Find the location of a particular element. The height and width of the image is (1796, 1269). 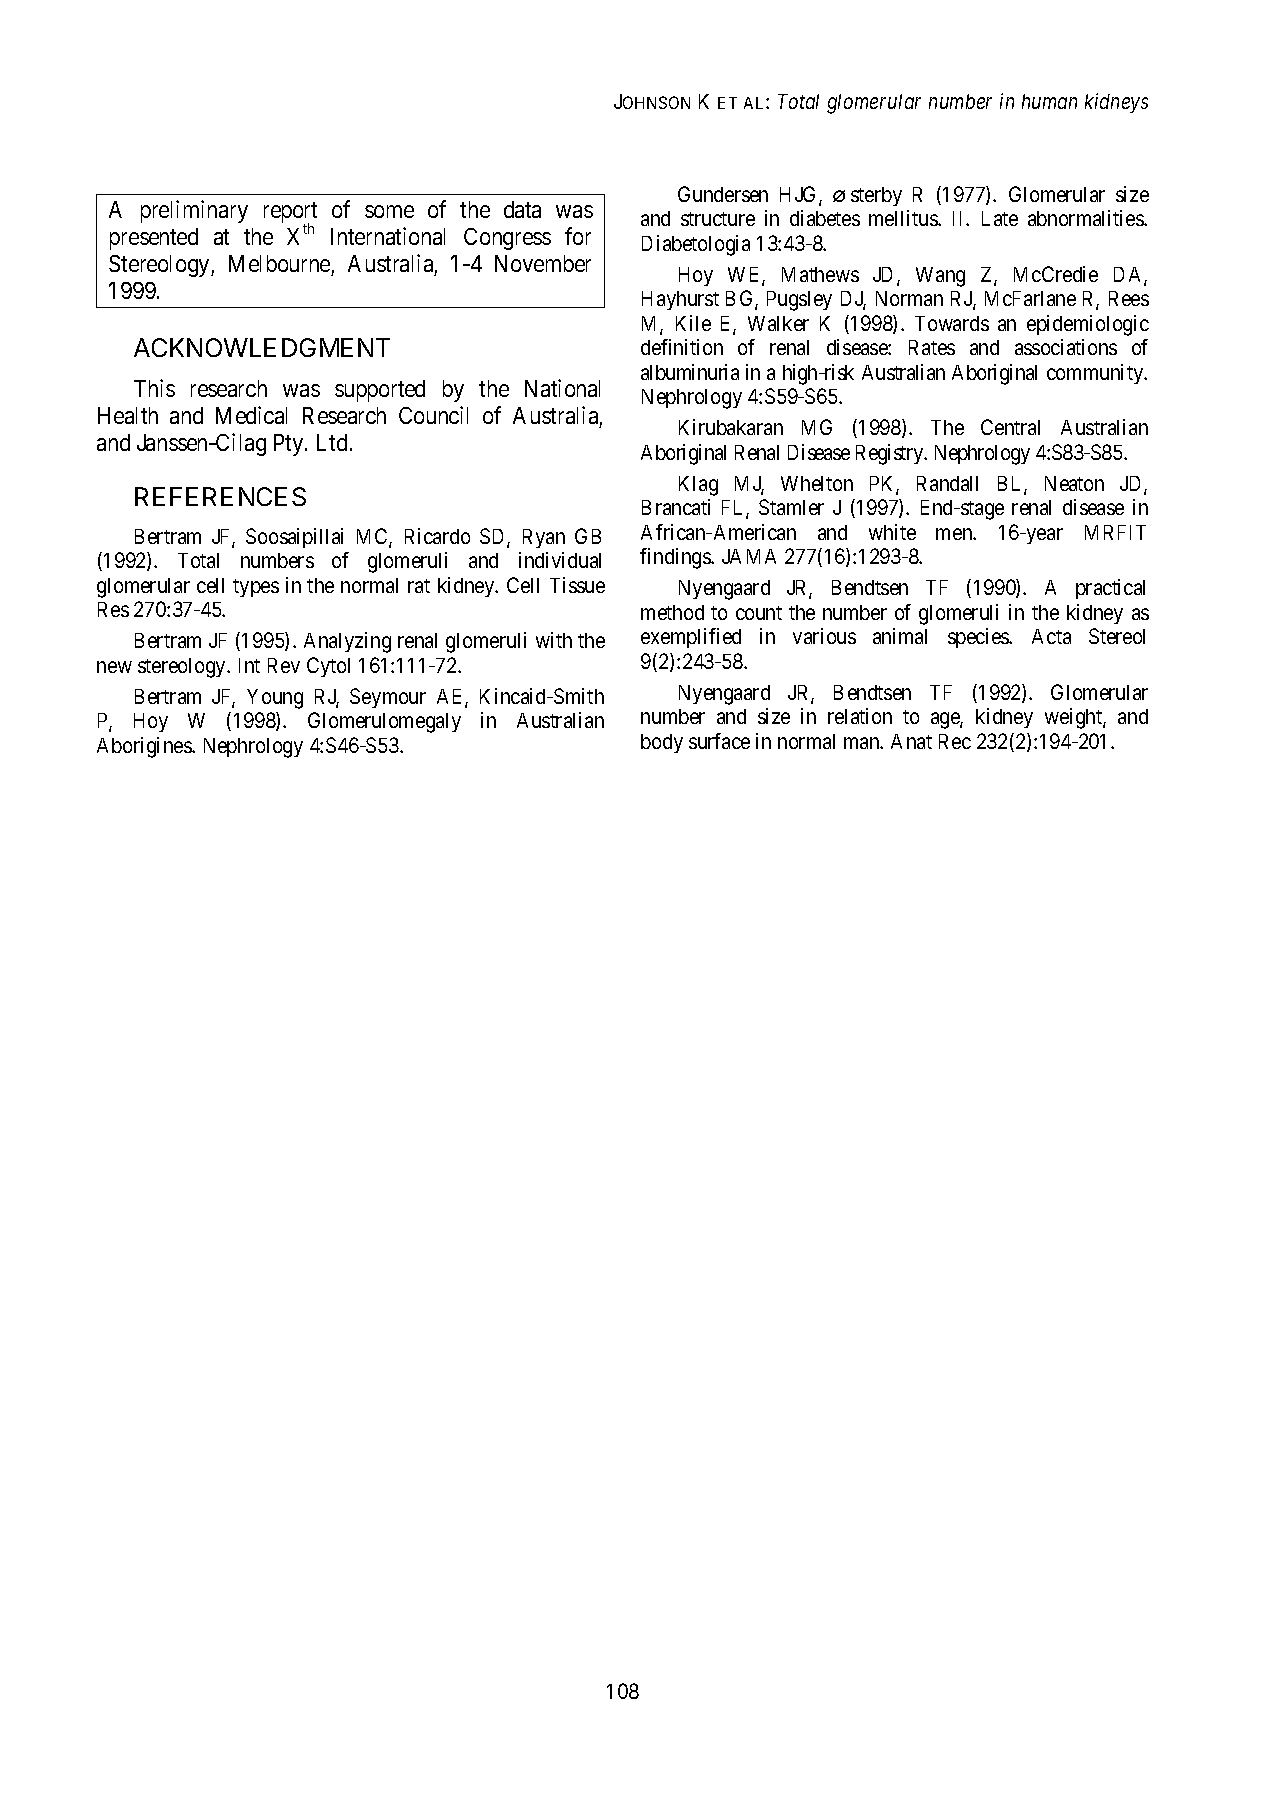

Medical is located at coordinates (251, 415).
